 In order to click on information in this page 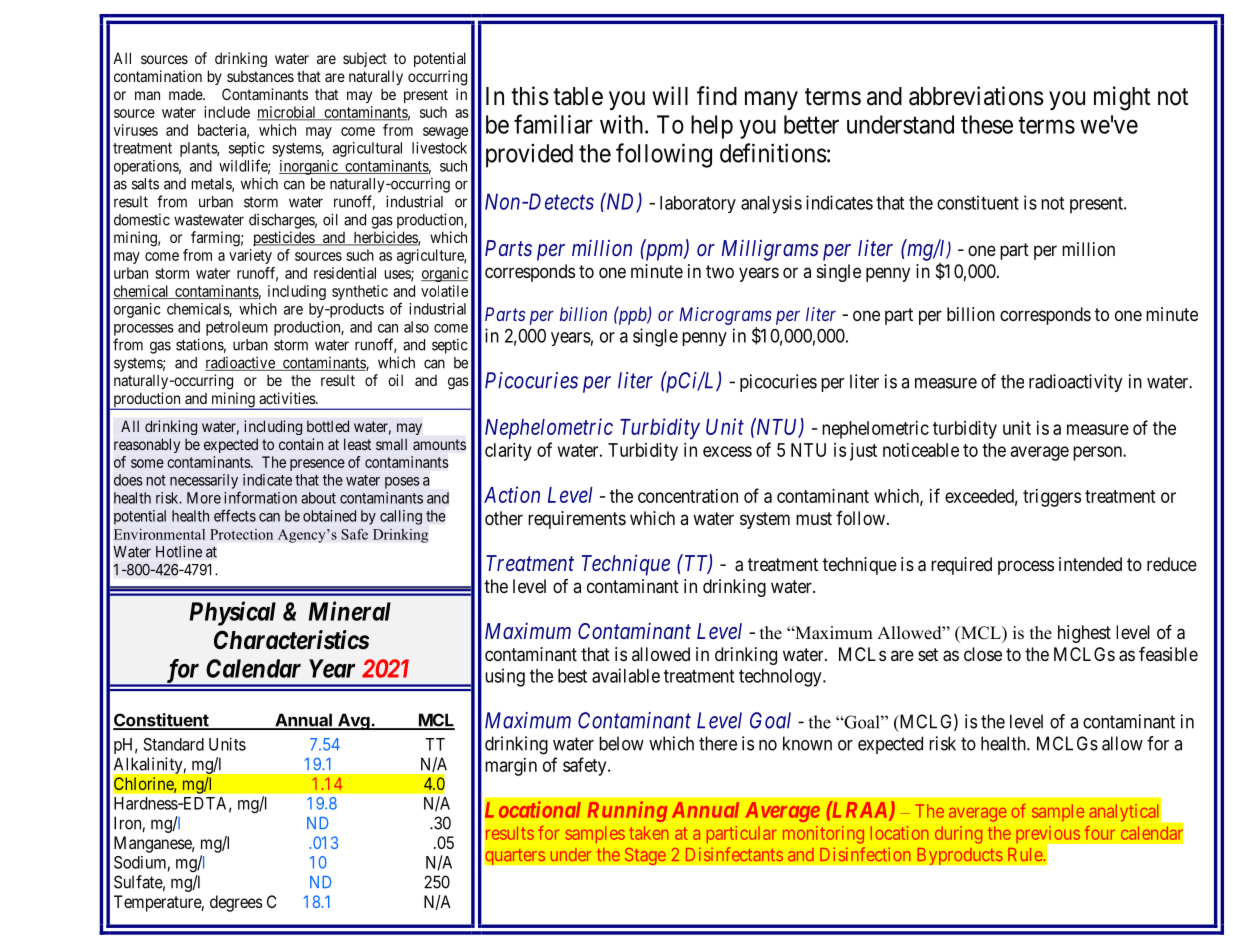, I will do `click(260, 497)`.
